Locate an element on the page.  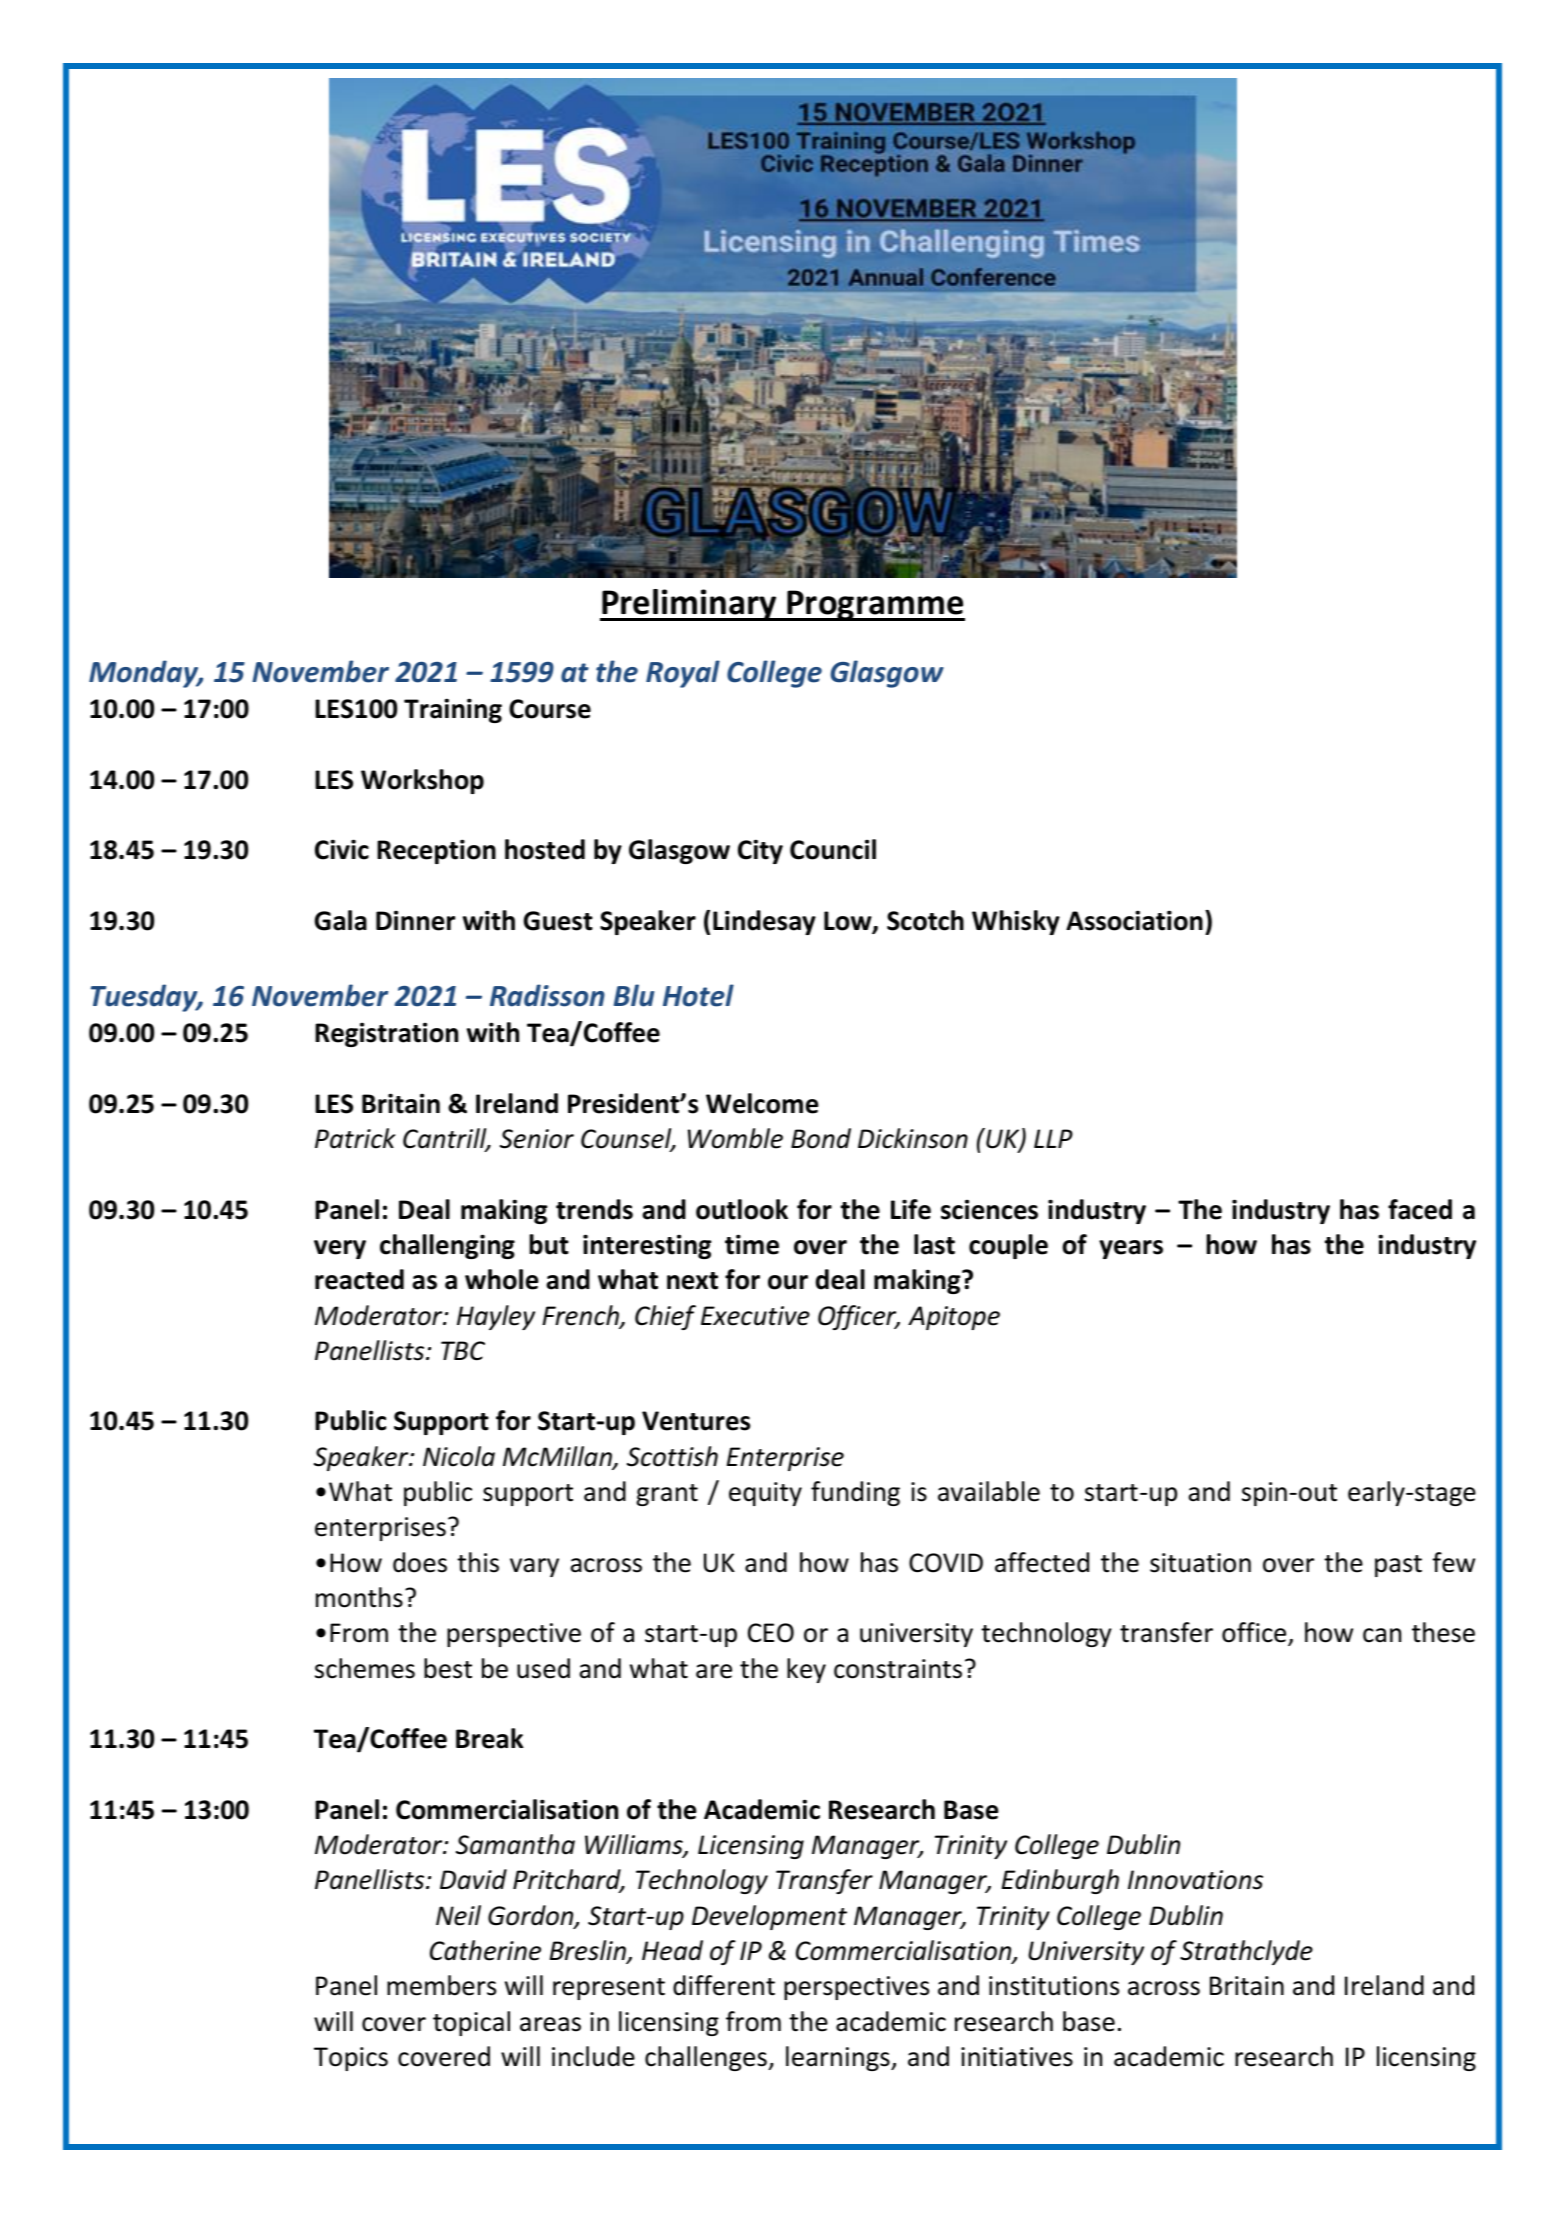
topical is located at coordinates (471, 2023).
